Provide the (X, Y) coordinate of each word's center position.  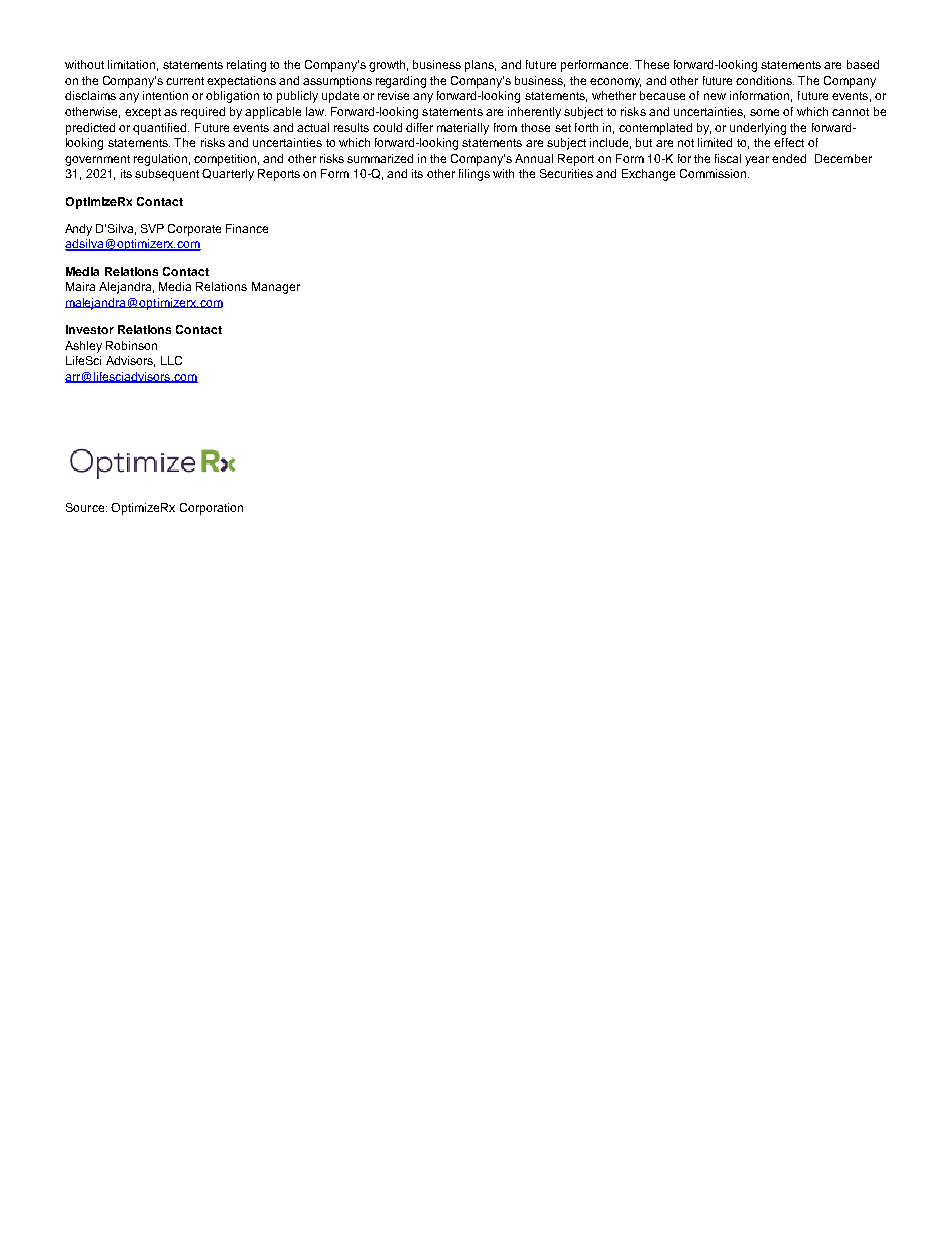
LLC (171, 360)
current (185, 81)
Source (86, 507)
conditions (765, 80)
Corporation (211, 509)
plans (480, 66)
